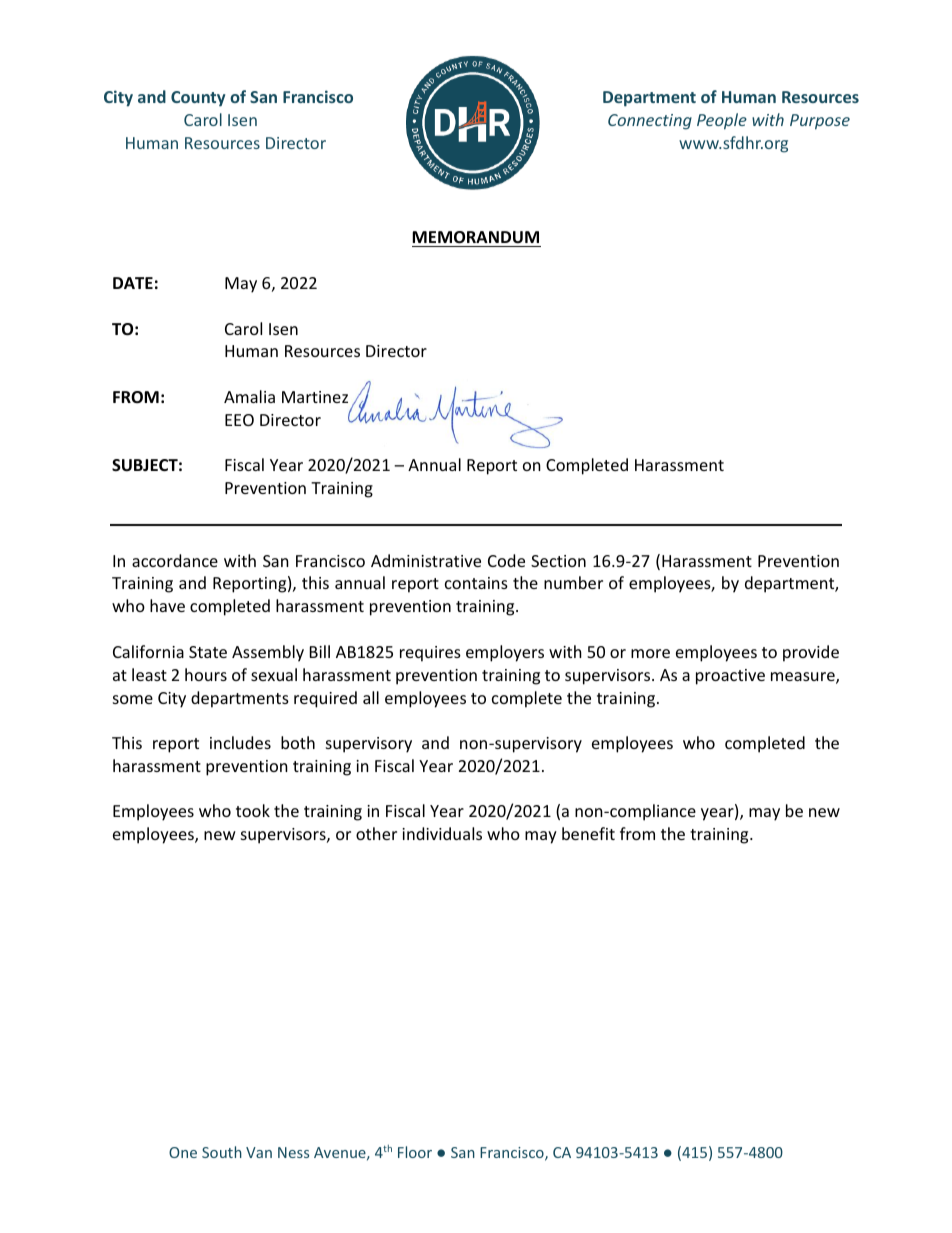  I want to click on benefit, so click(588, 833).
